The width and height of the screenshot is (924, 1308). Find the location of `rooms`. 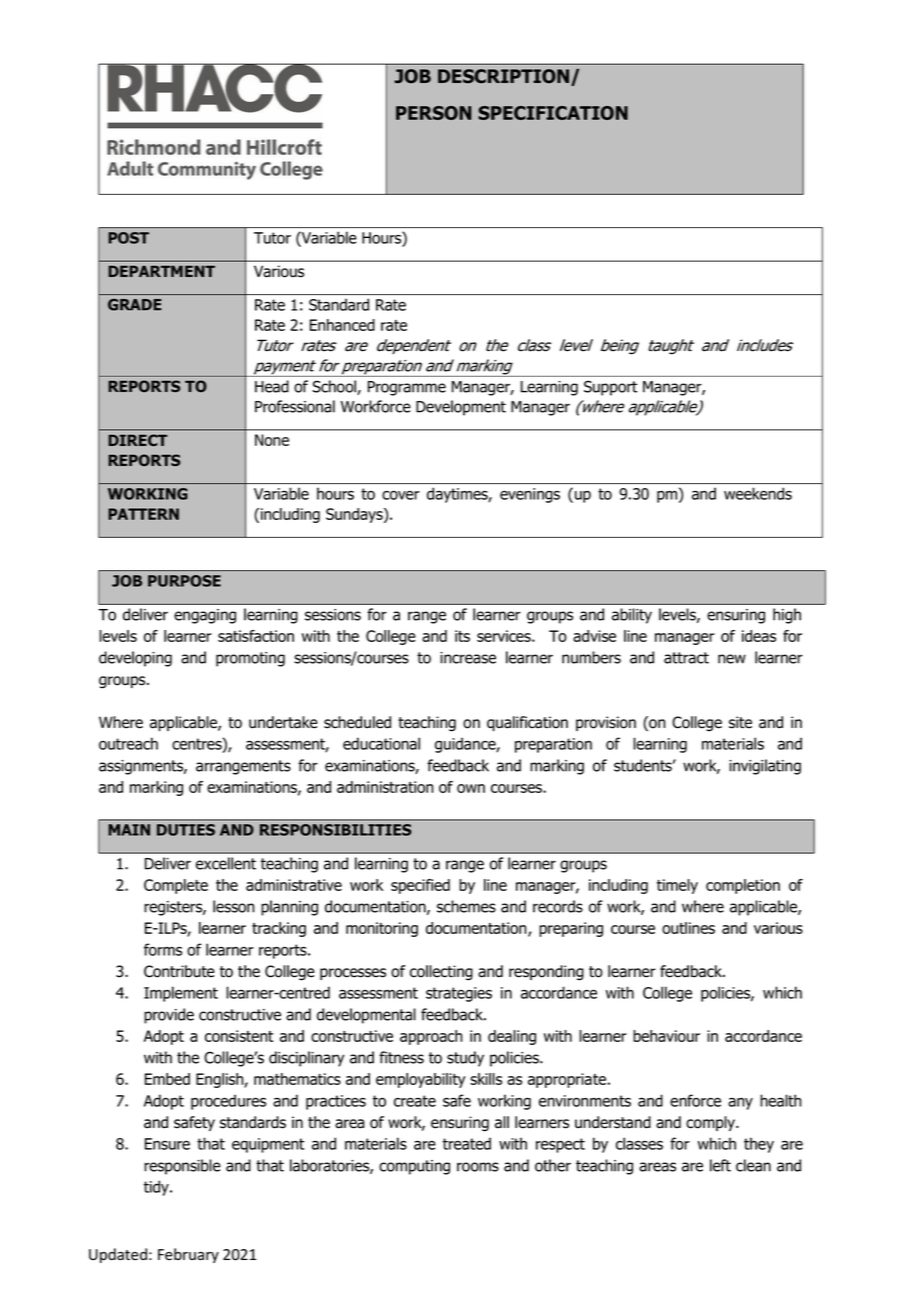

rooms is located at coordinates (478, 1167).
